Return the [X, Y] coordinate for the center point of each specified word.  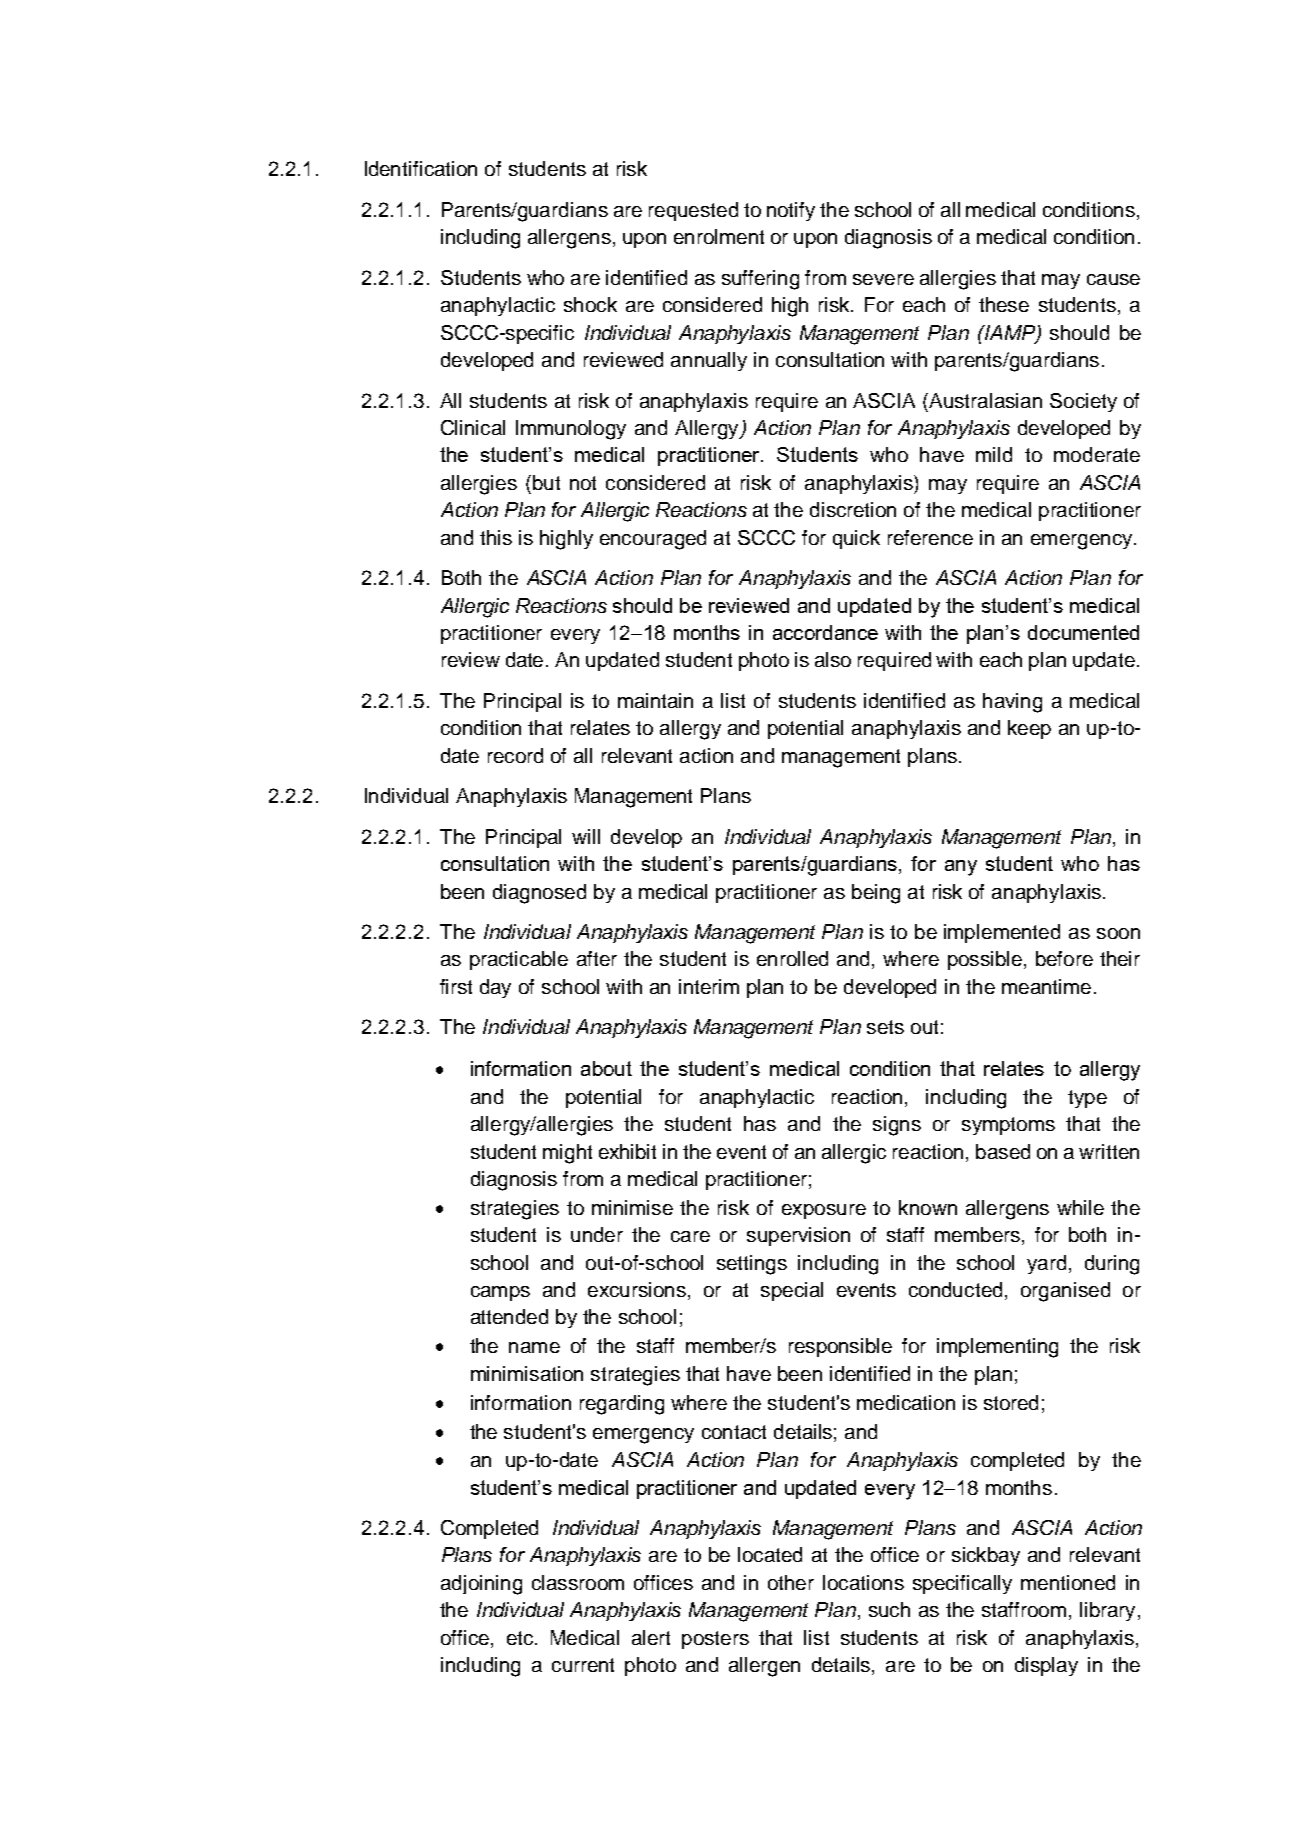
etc [520, 1638]
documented [1083, 632]
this [496, 537]
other [791, 1582]
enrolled [792, 958]
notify [791, 211]
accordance [825, 632]
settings [752, 1265]
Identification [421, 168]
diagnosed [539, 894]
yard [1046, 1264]
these [1004, 304]
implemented [1002, 933]
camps [500, 1293]
